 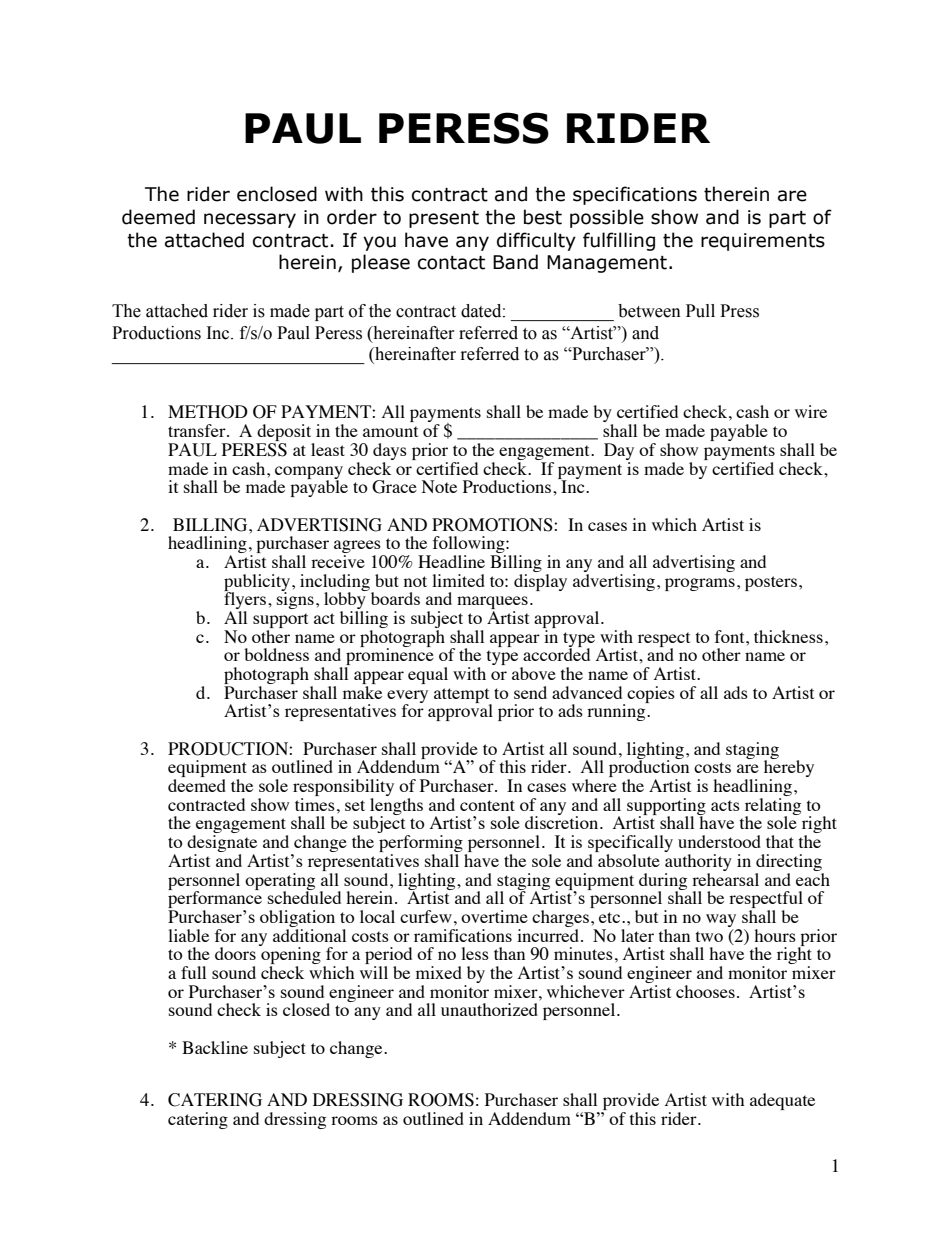 What do you see at coordinates (534, 673) in the page?
I see `above` at bounding box center [534, 673].
